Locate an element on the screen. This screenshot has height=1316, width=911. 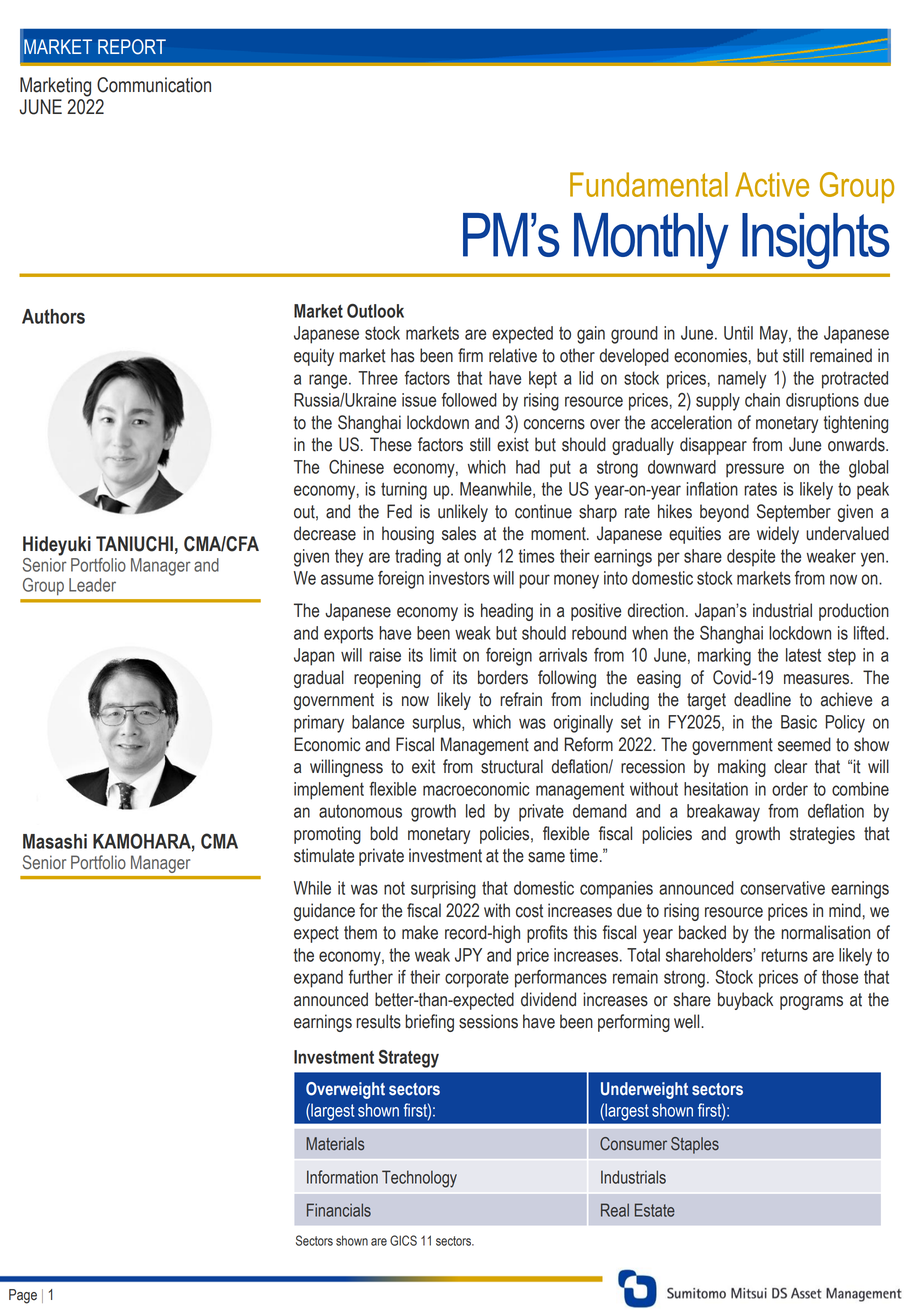
Active is located at coordinates (772, 184).
